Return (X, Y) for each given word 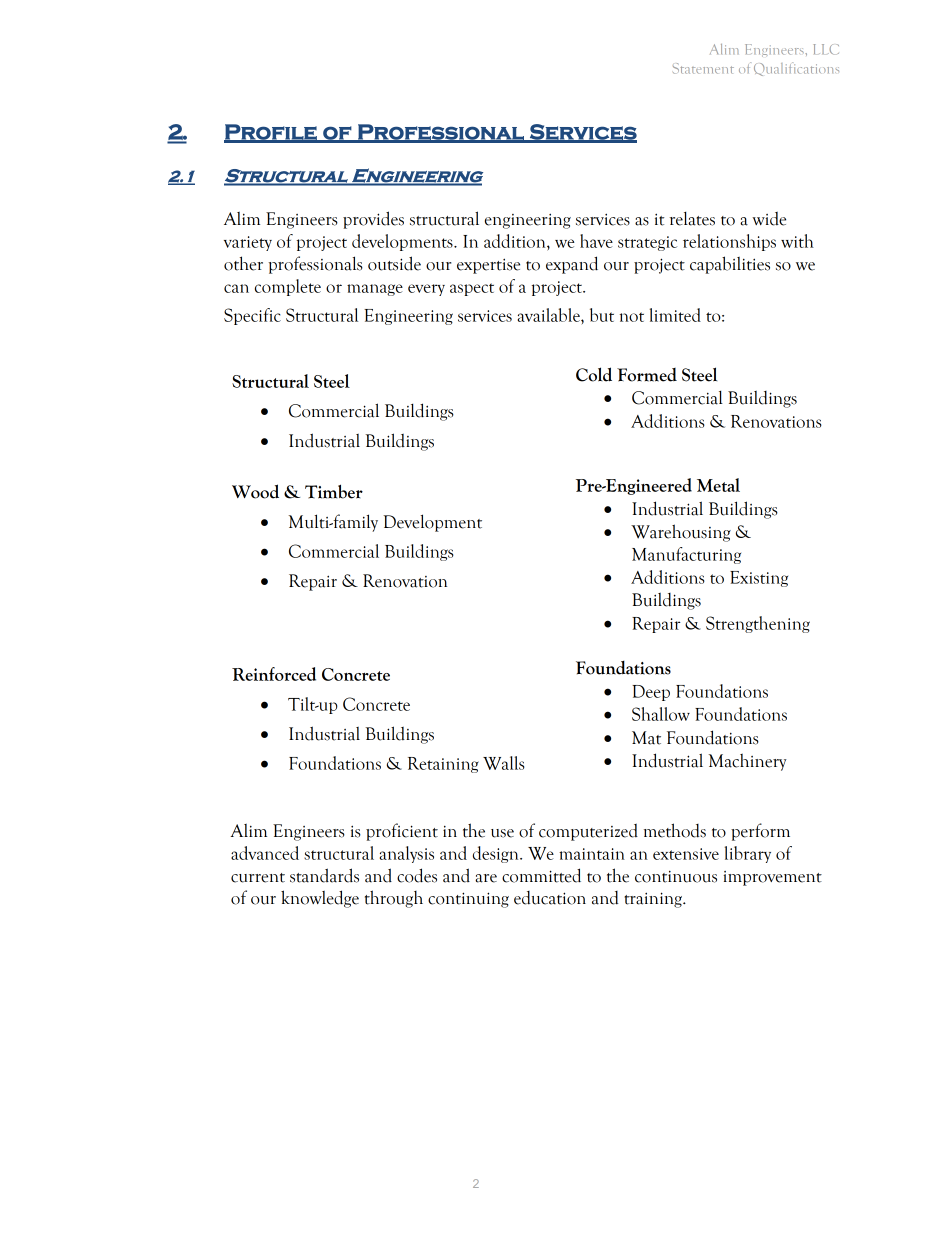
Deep (651, 693)
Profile (271, 133)
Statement (703, 68)
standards (324, 875)
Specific (252, 316)
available (550, 315)
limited (675, 315)
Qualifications (796, 69)
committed (541, 875)
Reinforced (274, 674)
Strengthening (758, 624)
